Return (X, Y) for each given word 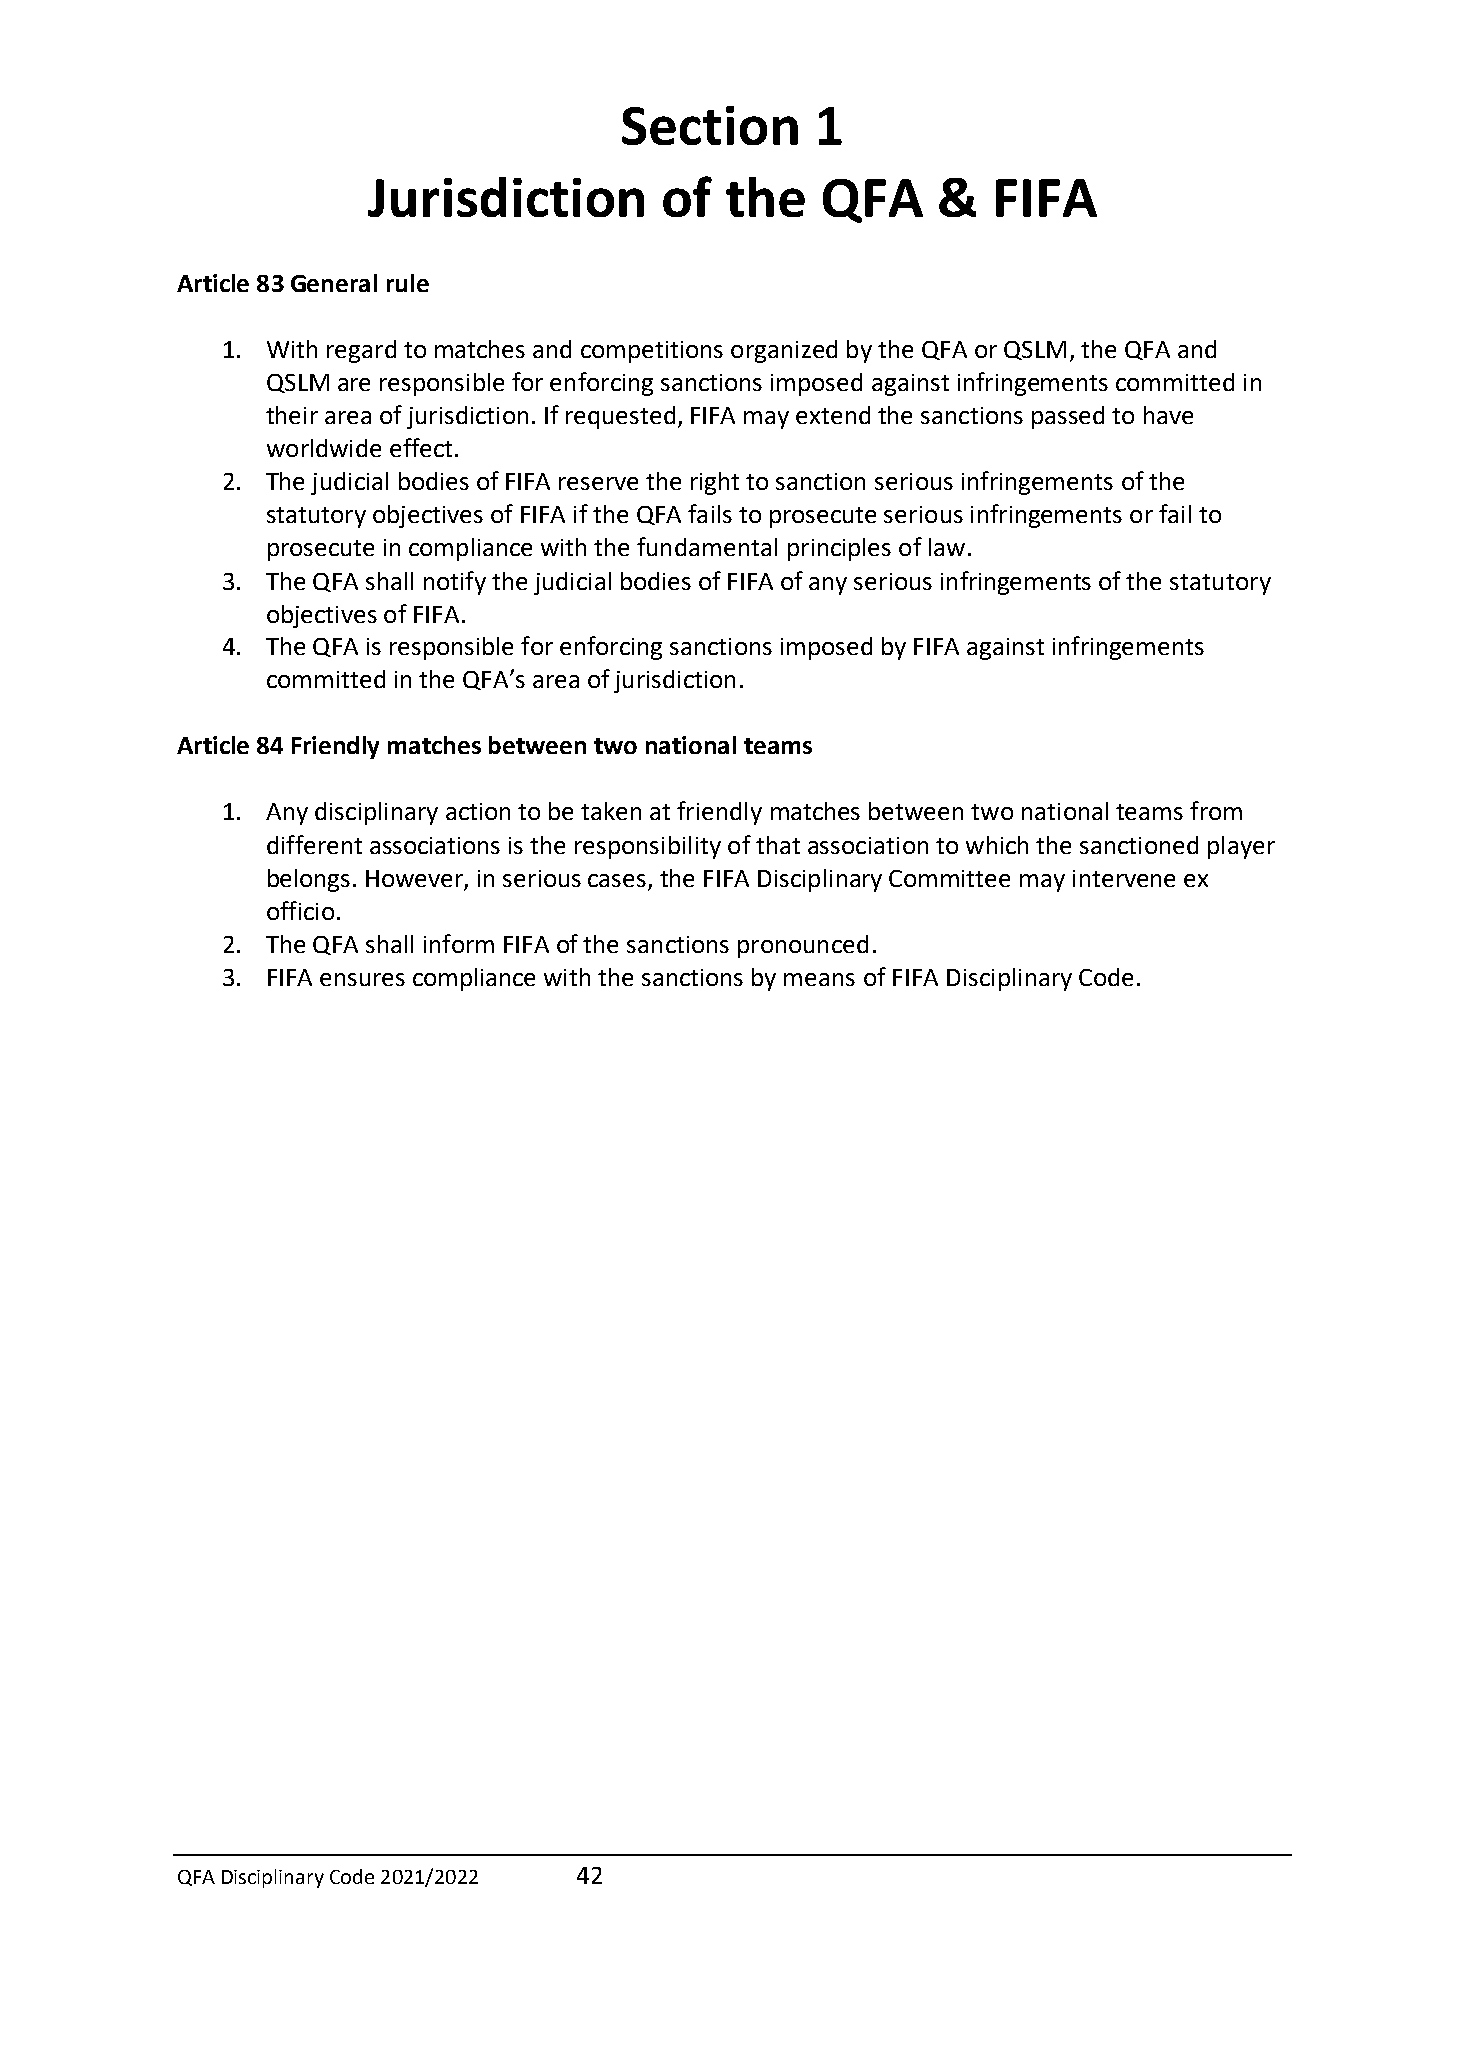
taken (611, 811)
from (1216, 810)
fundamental (707, 546)
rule (408, 283)
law (947, 547)
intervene (1124, 878)
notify (455, 583)
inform (459, 943)
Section (710, 125)
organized (784, 351)
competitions (652, 352)
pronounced (803, 946)
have (1168, 415)
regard (361, 351)
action (478, 811)
